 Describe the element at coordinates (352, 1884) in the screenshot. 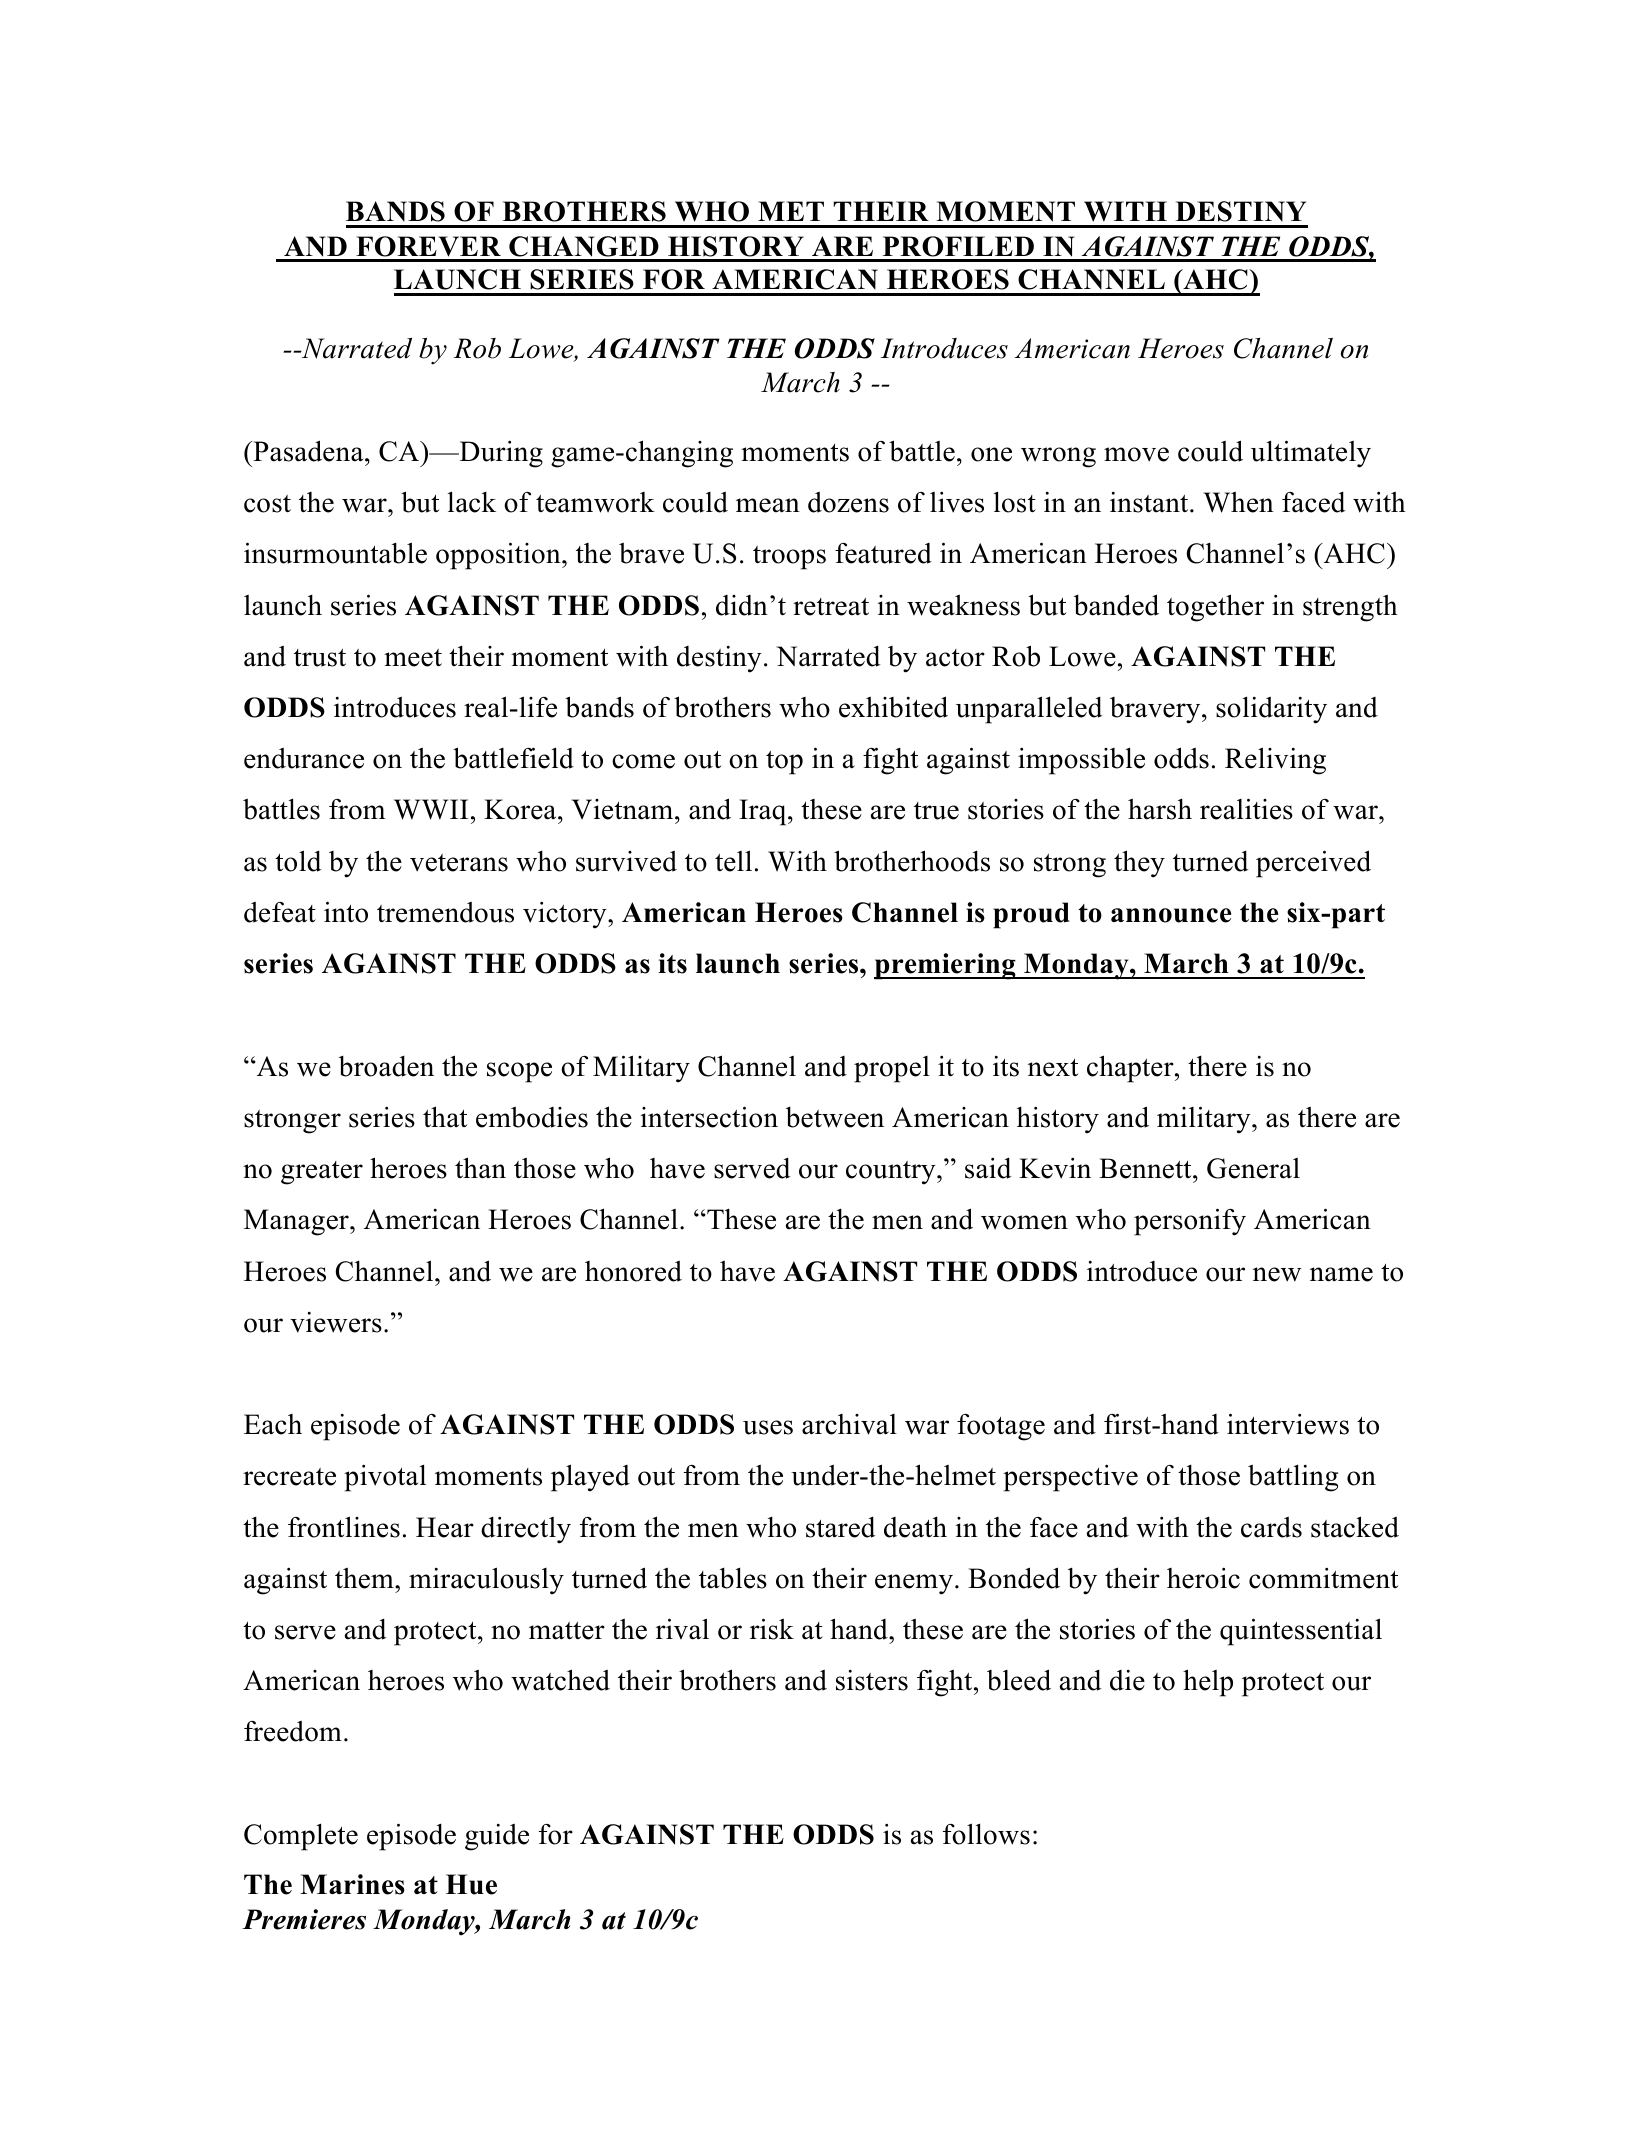

I see `Marines` at that location.
